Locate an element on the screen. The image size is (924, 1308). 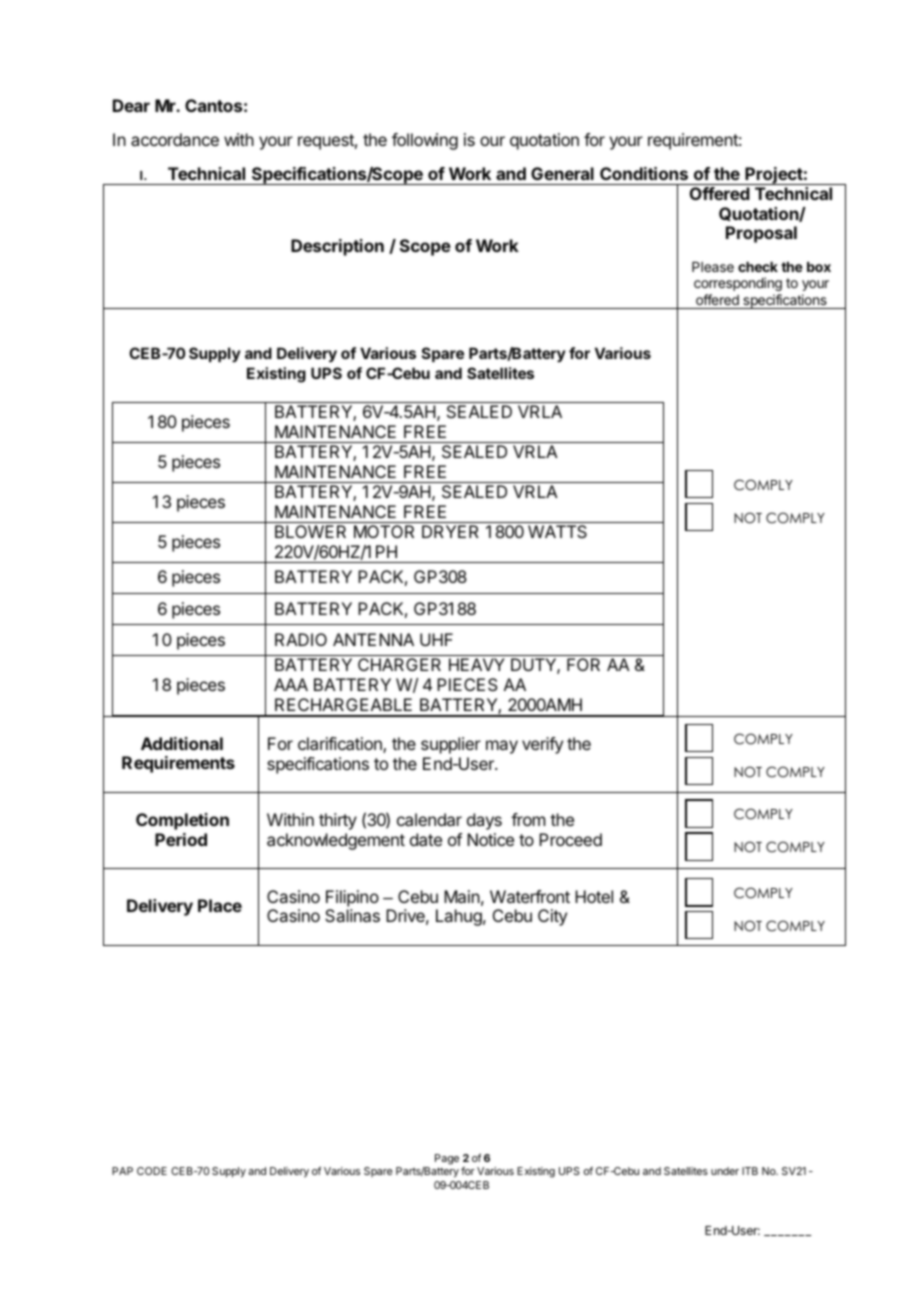
CODE is located at coordinates (152, 1171).
